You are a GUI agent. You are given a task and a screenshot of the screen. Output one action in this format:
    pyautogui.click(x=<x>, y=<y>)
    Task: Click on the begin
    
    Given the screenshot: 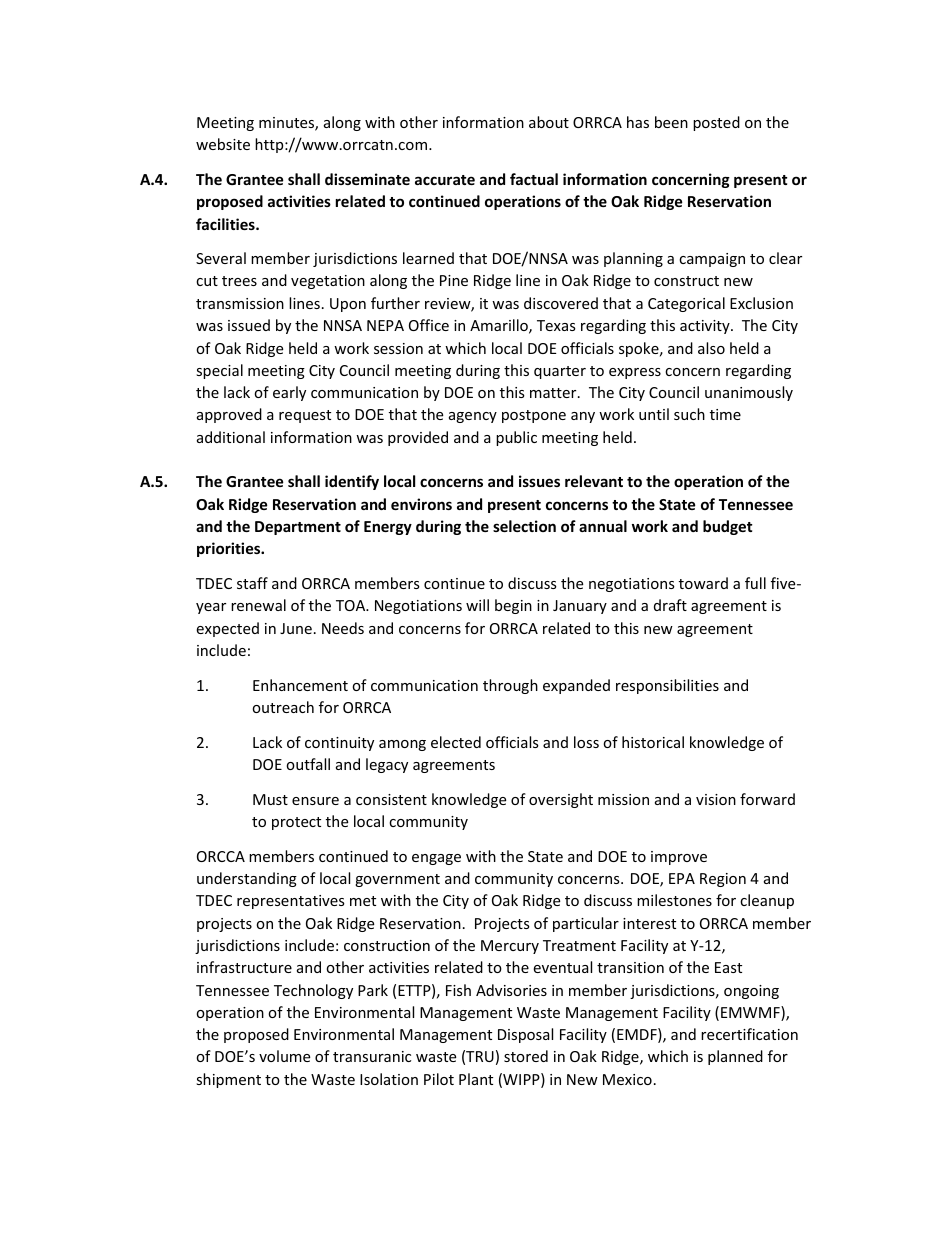 What is the action you would take?
    pyautogui.click(x=513, y=606)
